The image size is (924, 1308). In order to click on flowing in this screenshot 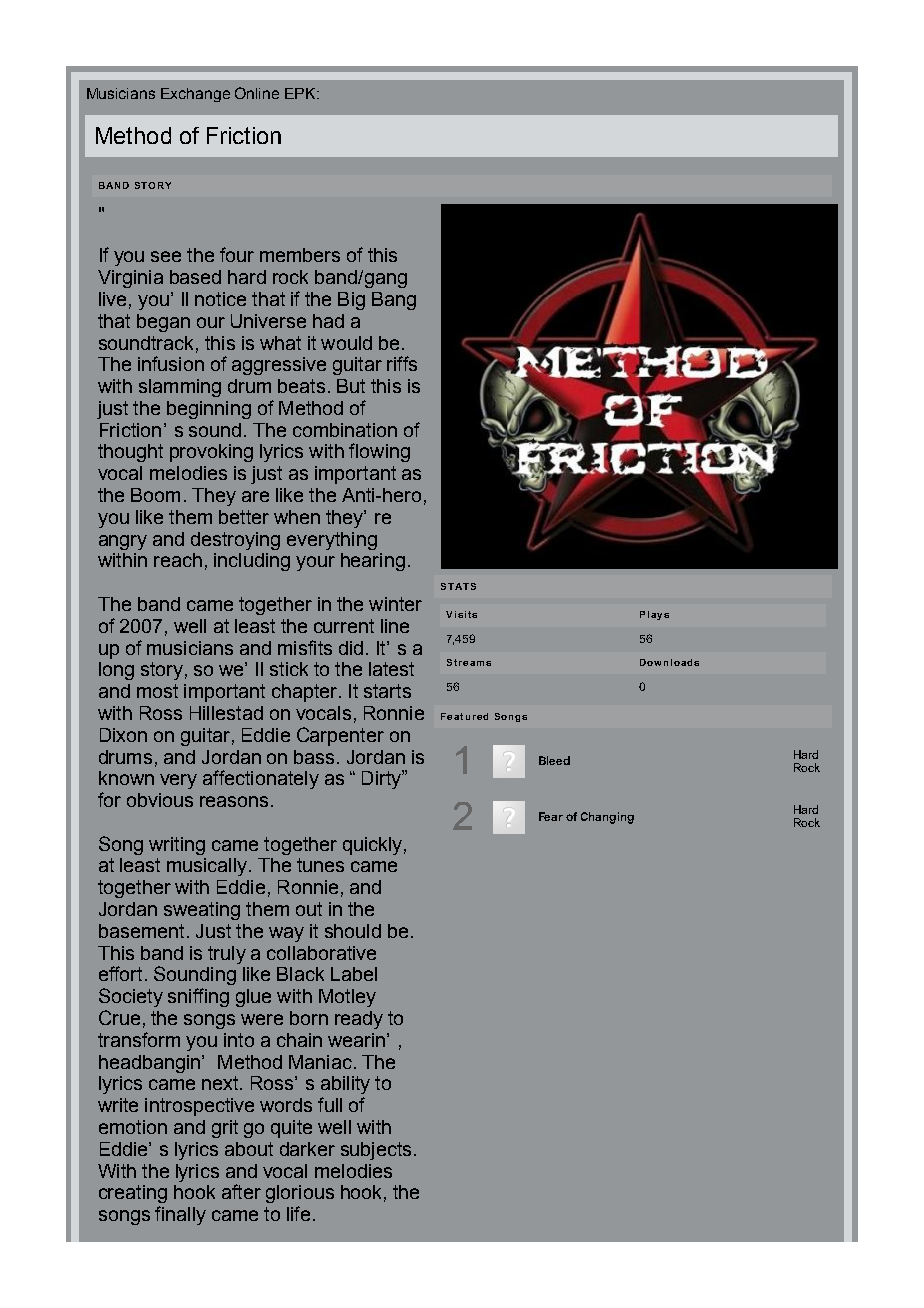, I will do `click(379, 452)`.
